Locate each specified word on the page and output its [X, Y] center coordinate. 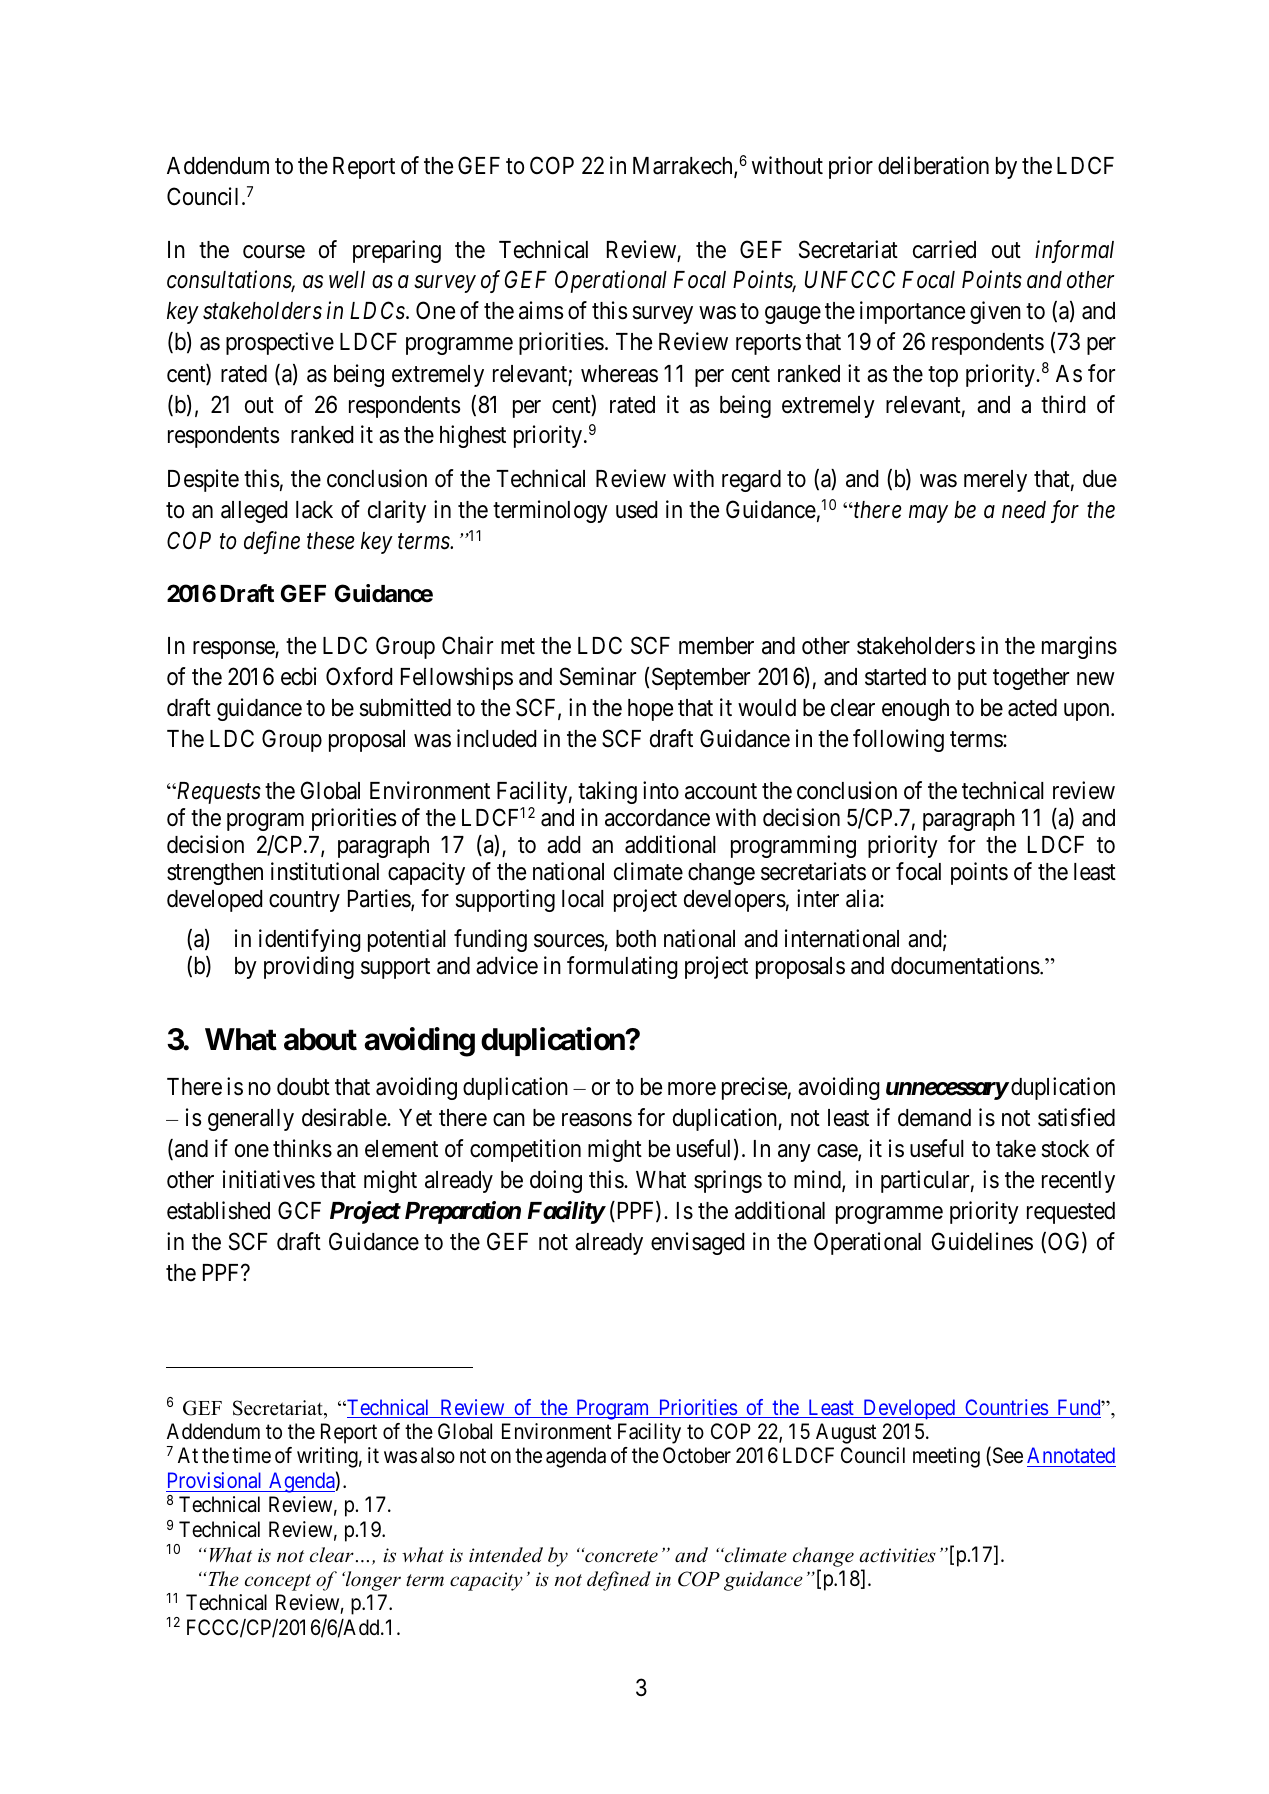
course [274, 252]
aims [541, 310]
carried [944, 249]
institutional [325, 871]
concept [278, 1582]
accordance [657, 818]
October [697, 1455]
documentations [965, 965]
